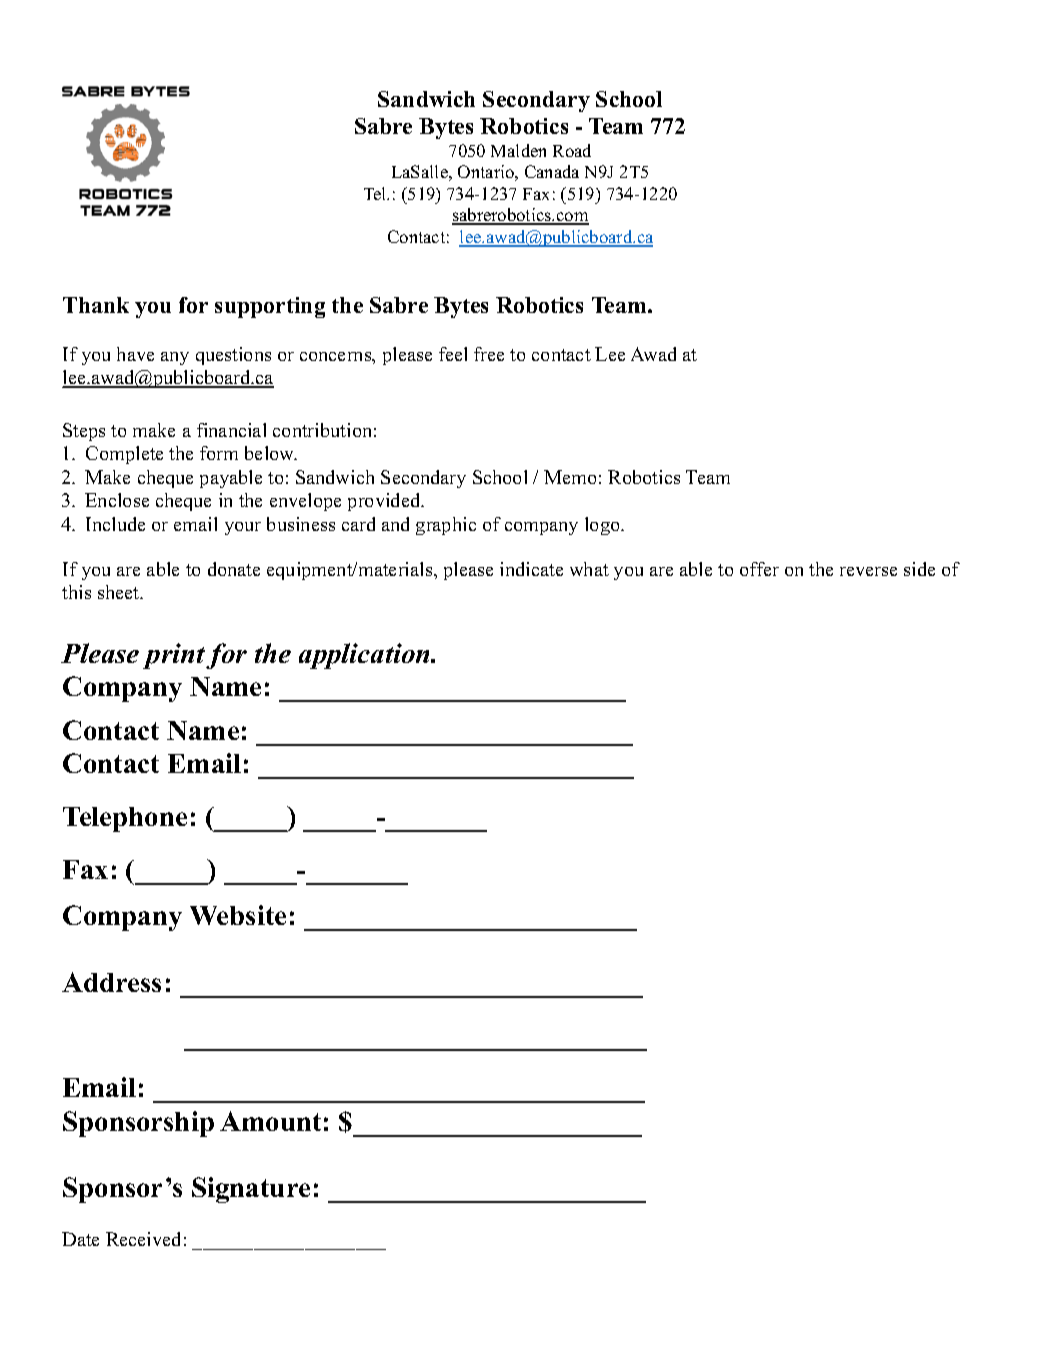  I want to click on Website, so click(238, 915).
